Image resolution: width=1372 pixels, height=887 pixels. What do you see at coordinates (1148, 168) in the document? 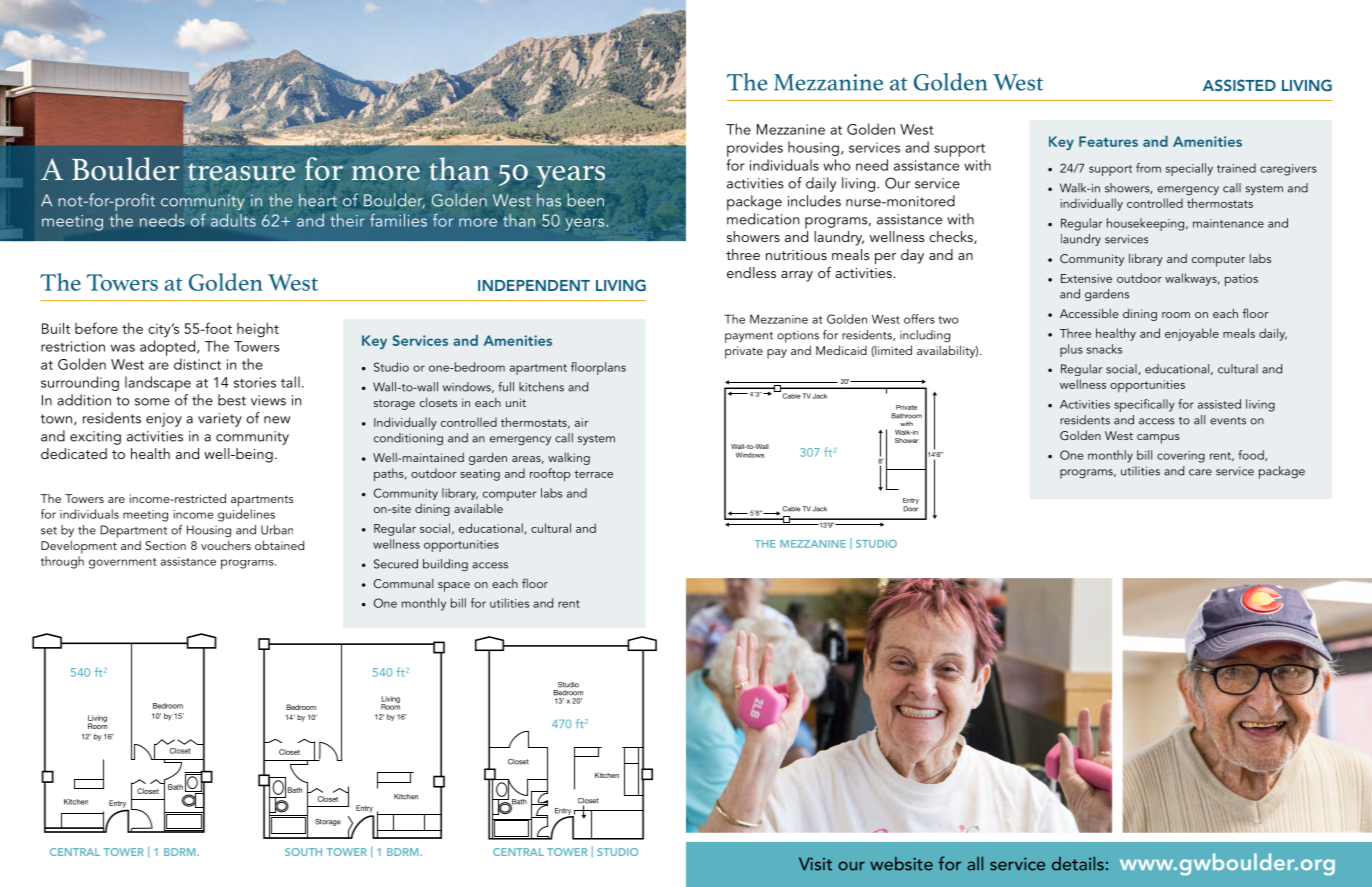
I see `from` at bounding box center [1148, 168].
